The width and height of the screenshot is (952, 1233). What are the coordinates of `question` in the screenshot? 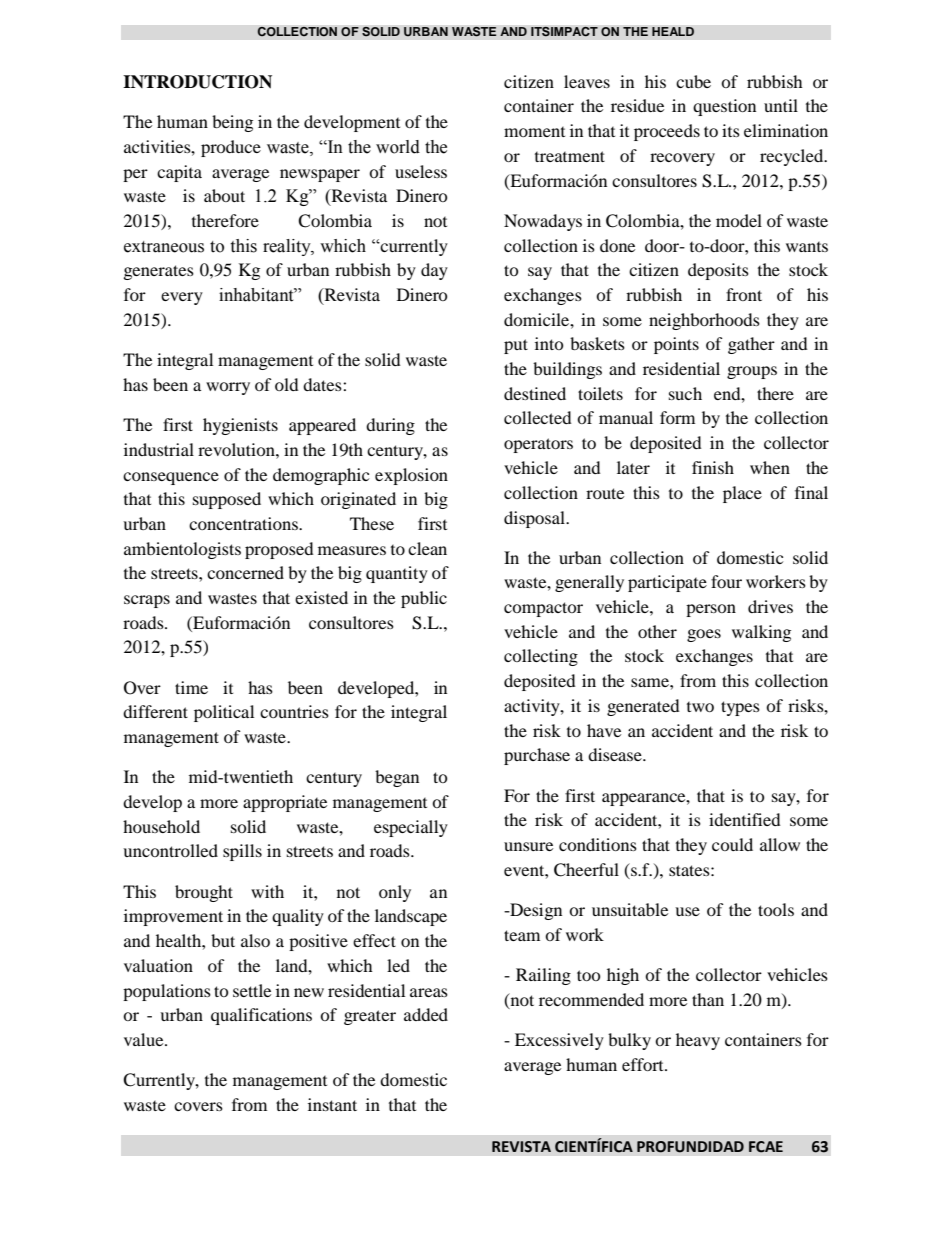 It's located at (724, 107).
